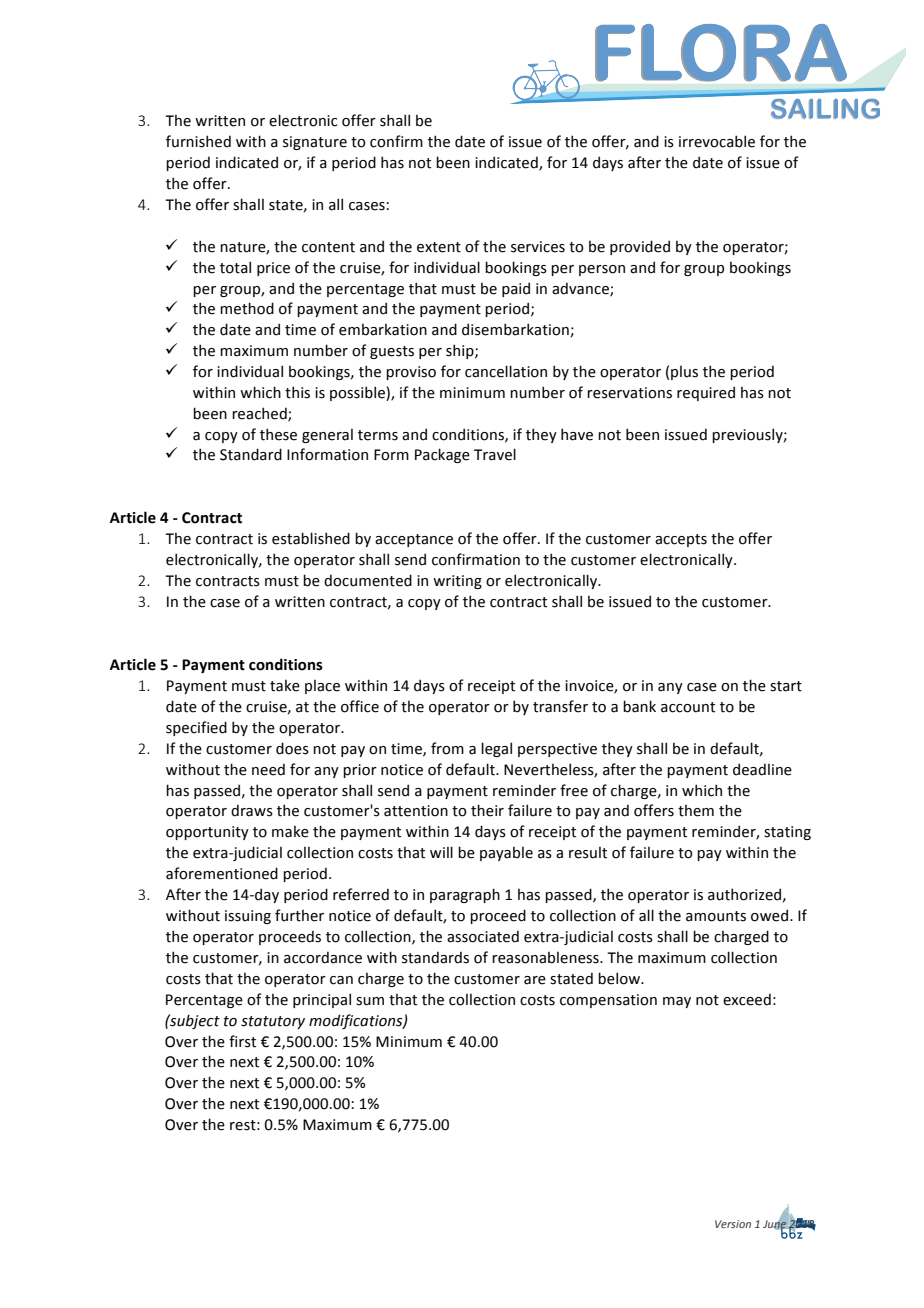 This screenshot has width=924, height=1308. I want to click on furnished, so click(198, 141).
